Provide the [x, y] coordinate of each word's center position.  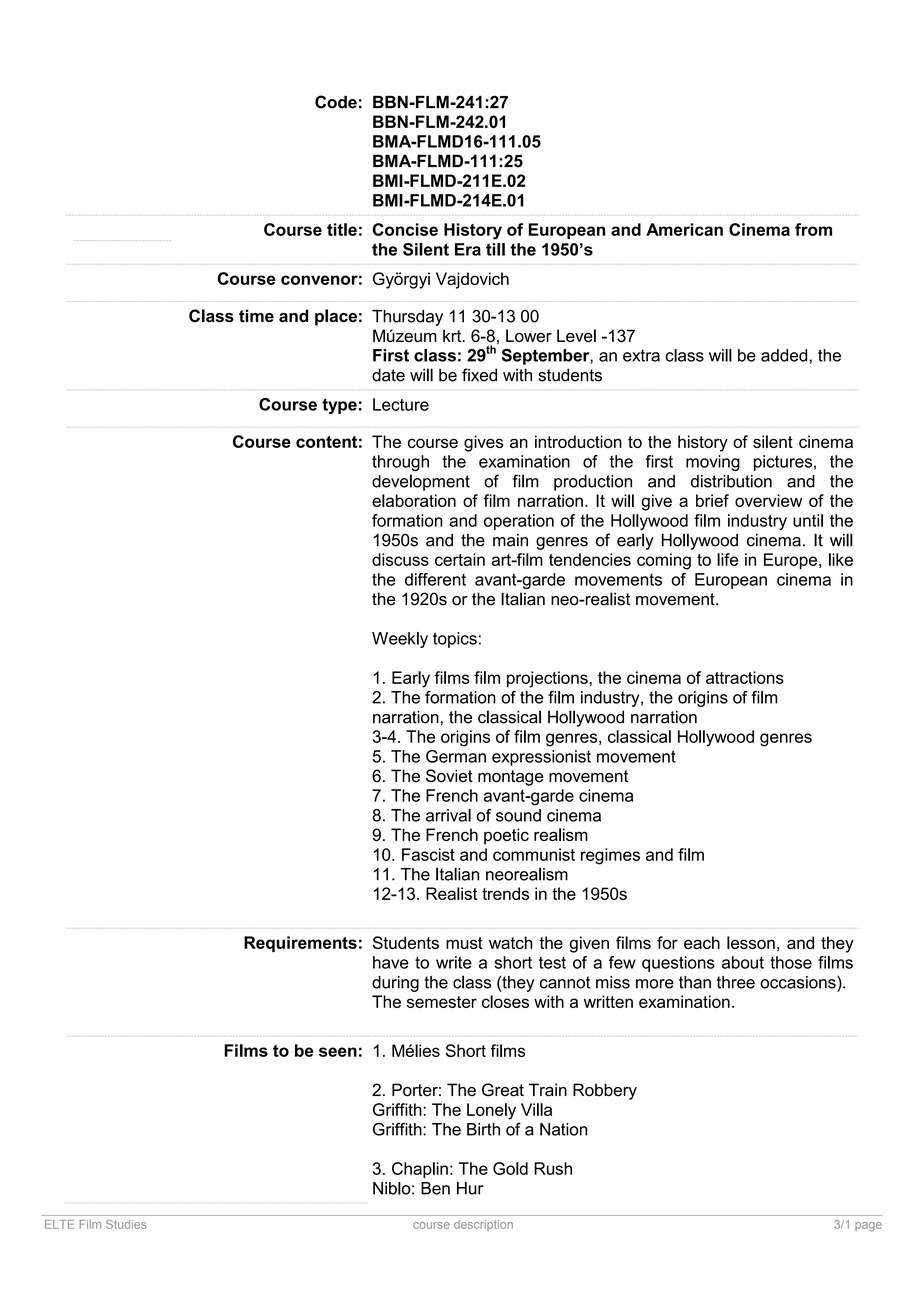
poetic [506, 836]
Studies [126, 1224]
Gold [510, 1168]
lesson [751, 942]
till [495, 249]
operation [519, 522]
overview [768, 500]
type [339, 406]
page [868, 1227]
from [813, 229]
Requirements [300, 944]
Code [336, 102]
